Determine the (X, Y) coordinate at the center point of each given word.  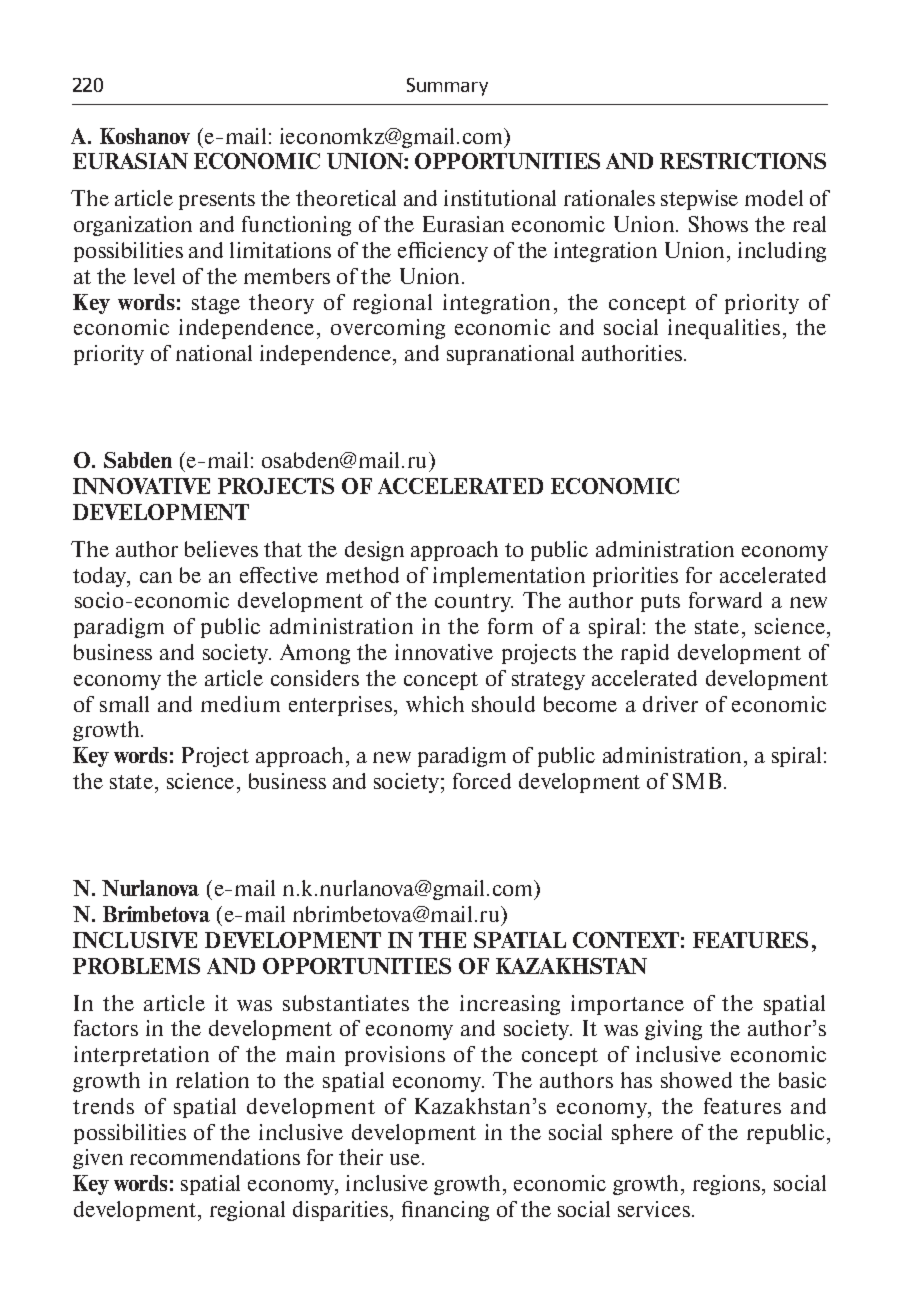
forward (725, 600)
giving (673, 1030)
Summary (447, 87)
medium (240, 704)
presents (217, 201)
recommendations (215, 1157)
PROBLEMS (136, 966)
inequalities (724, 329)
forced (482, 781)
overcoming (388, 329)
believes (221, 549)
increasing (510, 1005)
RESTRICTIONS (743, 161)
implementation (509, 577)
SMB (697, 781)
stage (216, 305)
